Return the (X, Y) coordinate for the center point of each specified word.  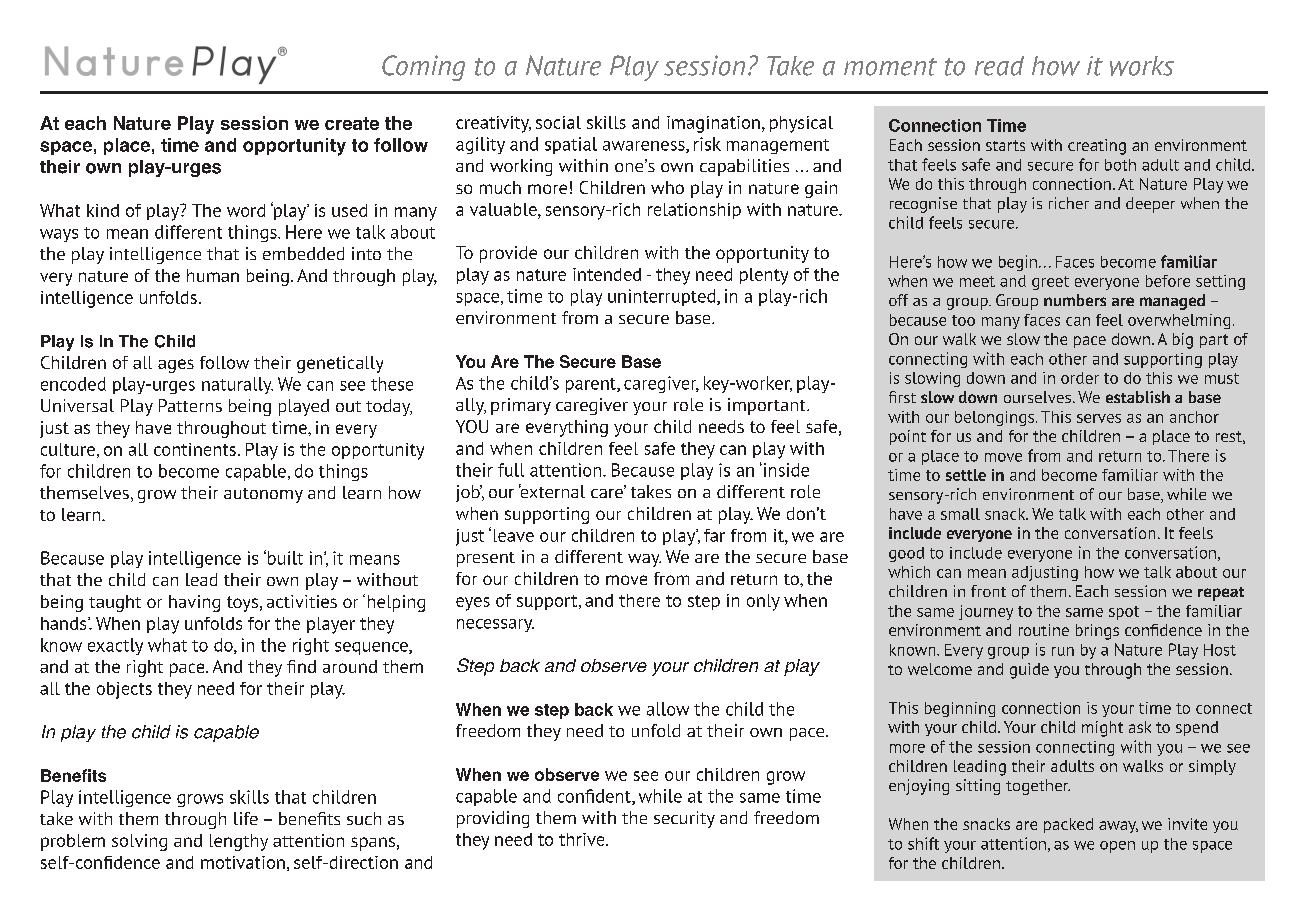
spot (1124, 613)
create (352, 123)
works (1142, 66)
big (1183, 341)
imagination (713, 124)
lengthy (239, 842)
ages (176, 366)
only (763, 602)
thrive (583, 839)
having (194, 603)
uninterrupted (663, 297)
